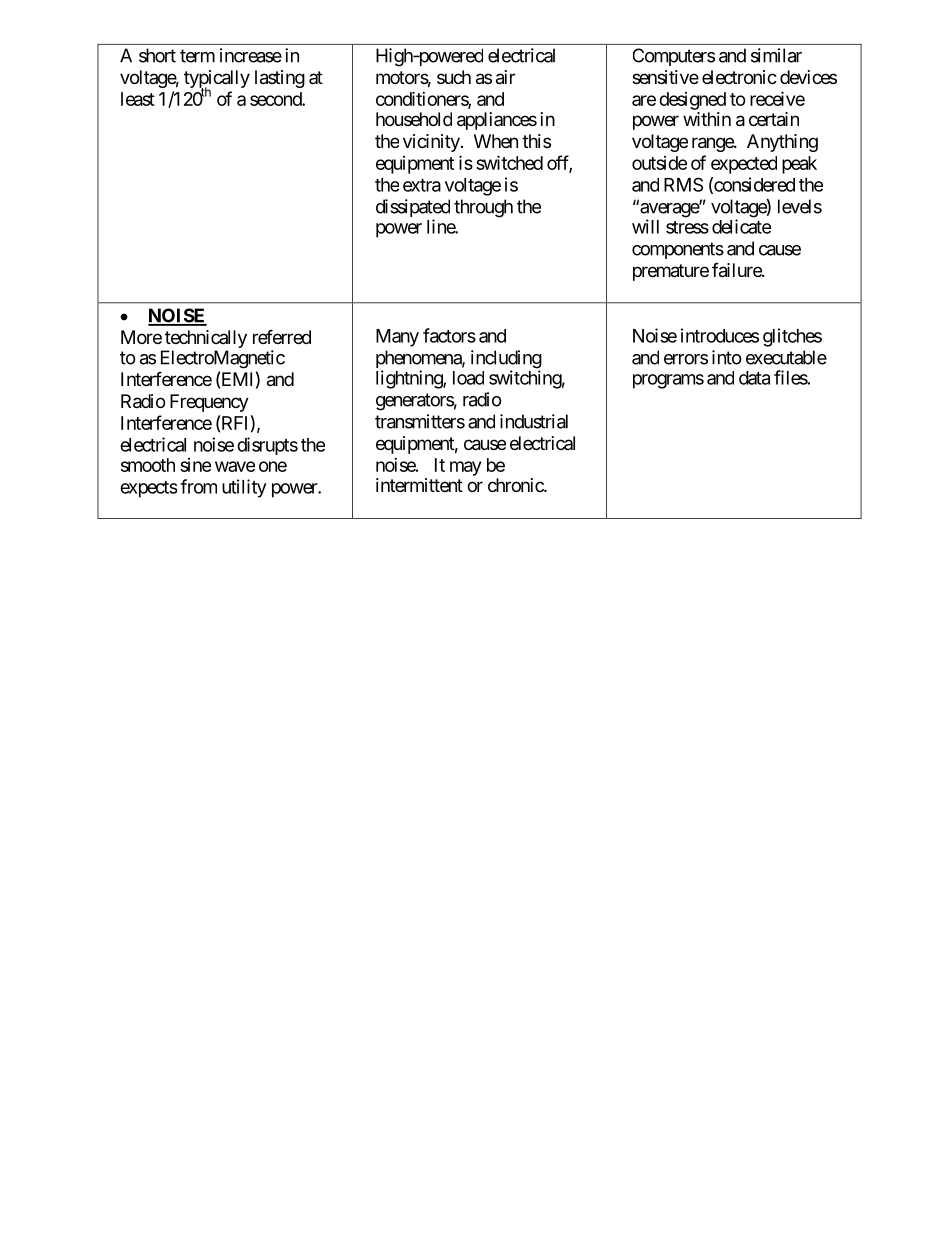 This screenshot has width=952, height=1233. What do you see at coordinates (483, 208) in the screenshot?
I see `through` at bounding box center [483, 208].
